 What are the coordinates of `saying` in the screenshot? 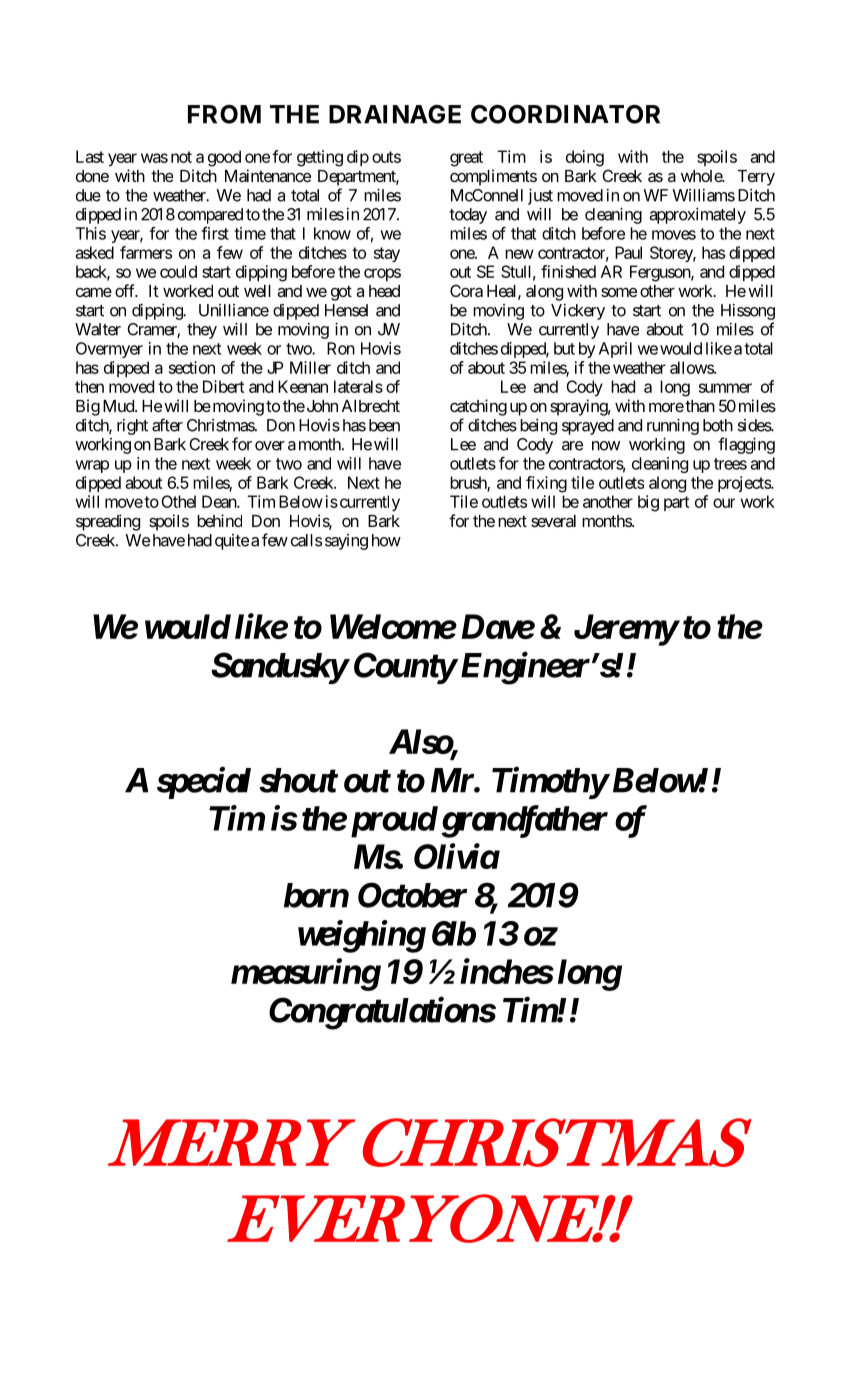 It's located at (346, 542).
